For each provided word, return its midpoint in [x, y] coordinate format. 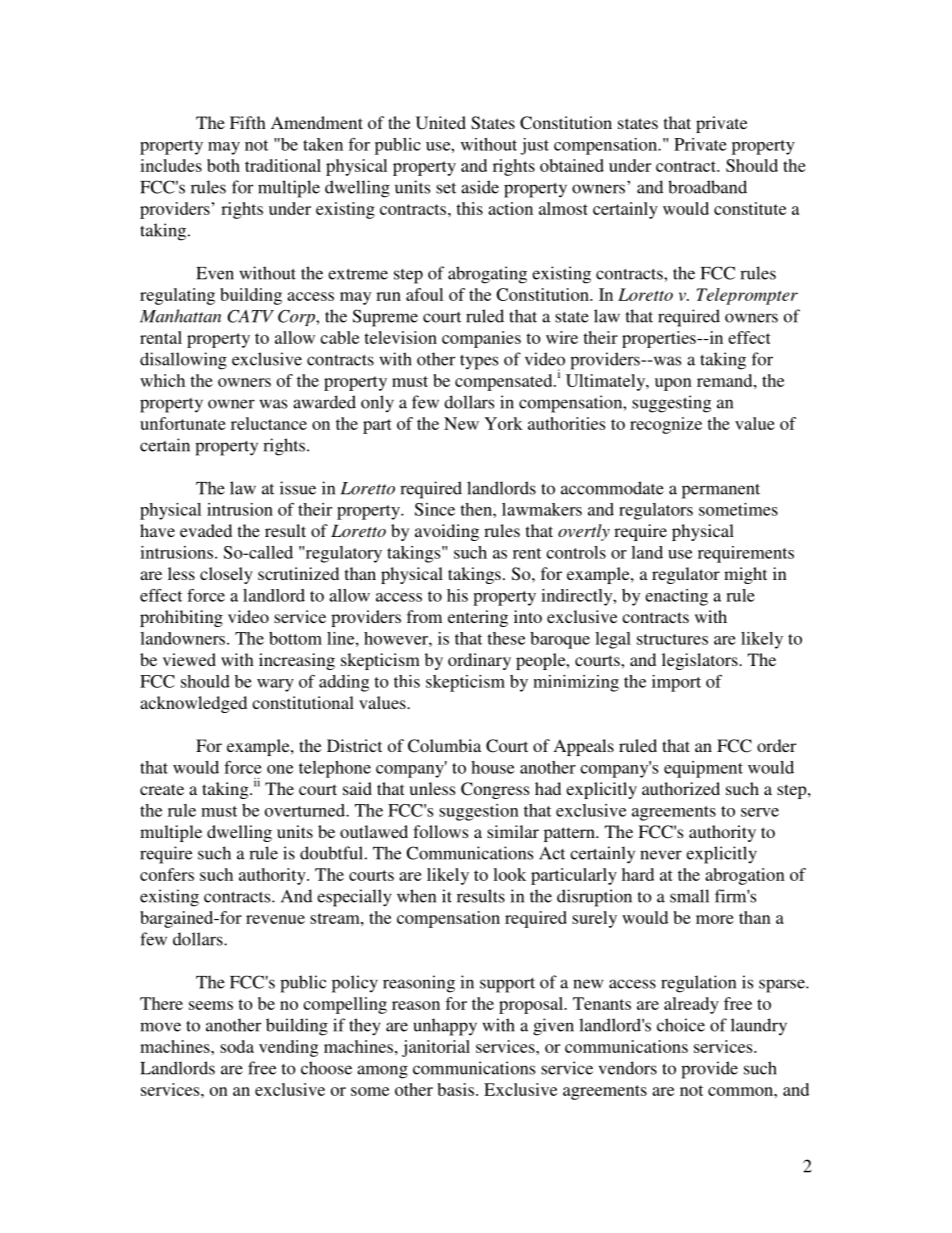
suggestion [479, 812]
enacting [676, 597]
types [479, 362]
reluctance [269, 423]
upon [673, 384]
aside [480, 187]
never [661, 855]
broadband [707, 187]
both [223, 165]
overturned [306, 810]
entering [478, 618]
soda [237, 1046]
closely [226, 575]
